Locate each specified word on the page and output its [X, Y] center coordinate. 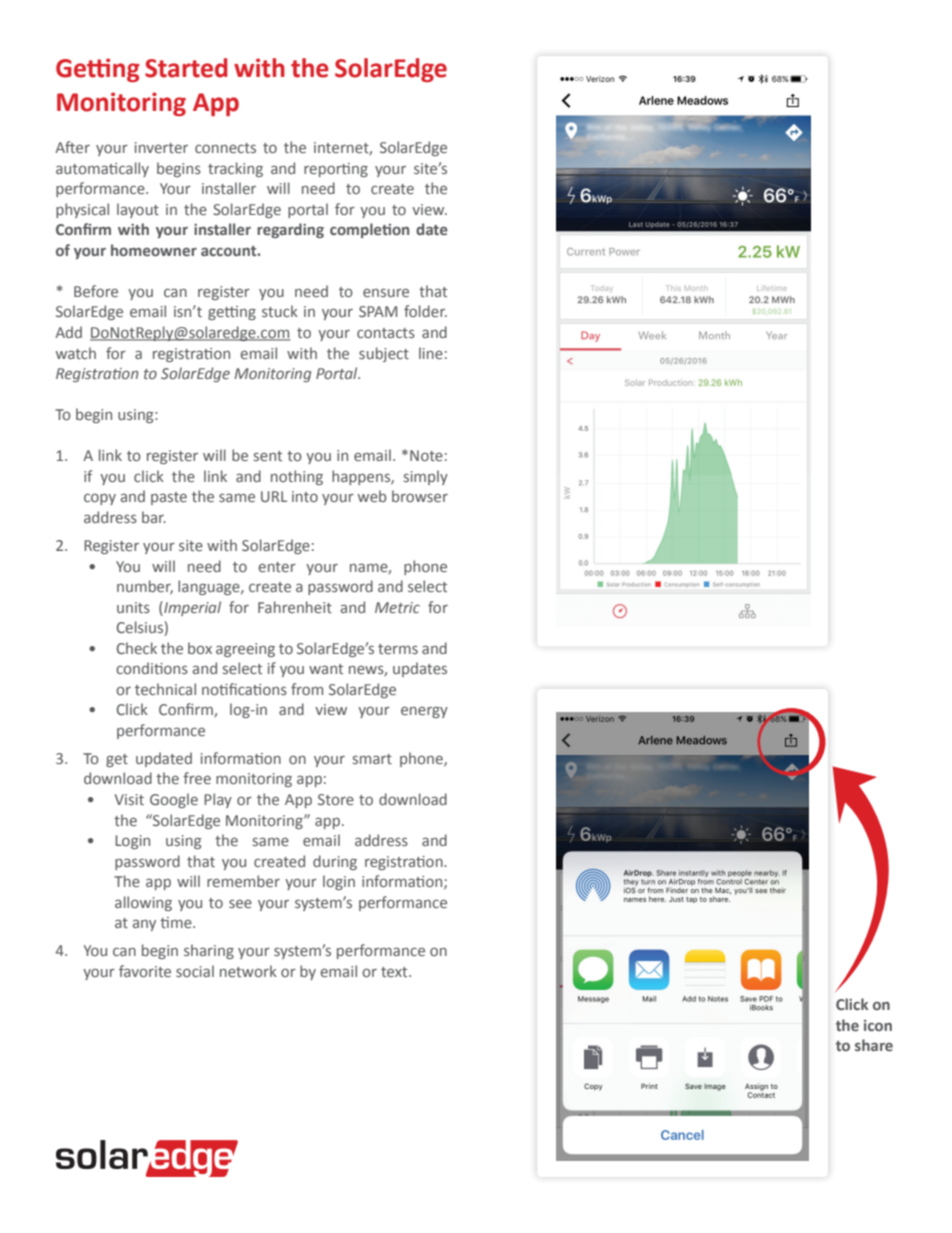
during [335, 862]
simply [426, 477]
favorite [145, 971]
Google [174, 800]
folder [425, 311]
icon [878, 1025]
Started [186, 68]
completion [369, 230]
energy [424, 712]
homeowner [154, 250]
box [200, 648]
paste [169, 498]
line [431, 353]
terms [398, 649]
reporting [336, 170]
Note [426, 455]
